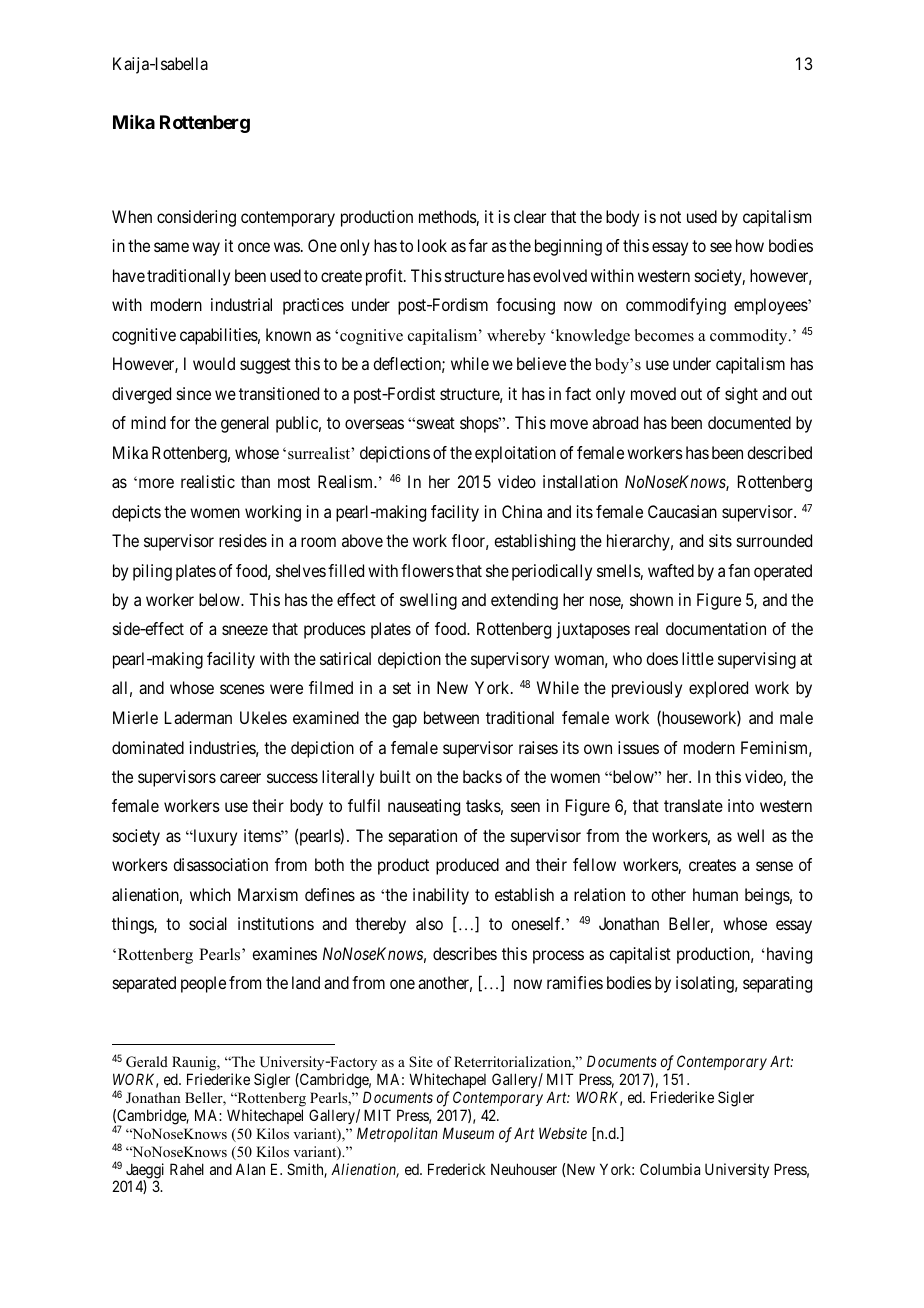  Describe the element at coordinates (206, 249) in the document. I see `way` at that location.
